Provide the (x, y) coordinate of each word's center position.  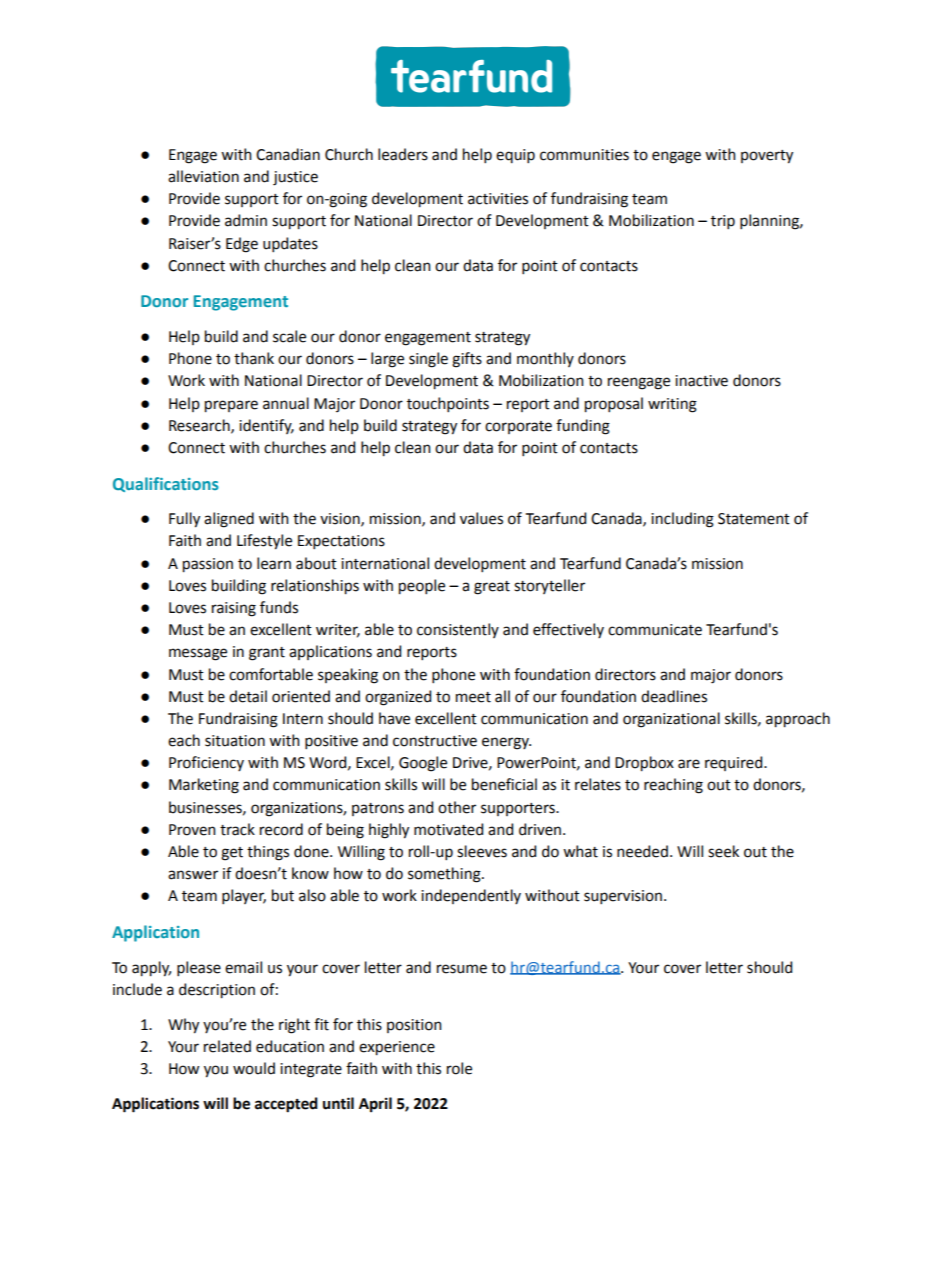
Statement (754, 519)
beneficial (504, 784)
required (735, 763)
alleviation (203, 176)
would (254, 1068)
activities (498, 199)
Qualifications (166, 484)
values (481, 518)
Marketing (204, 786)
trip (723, 222)
